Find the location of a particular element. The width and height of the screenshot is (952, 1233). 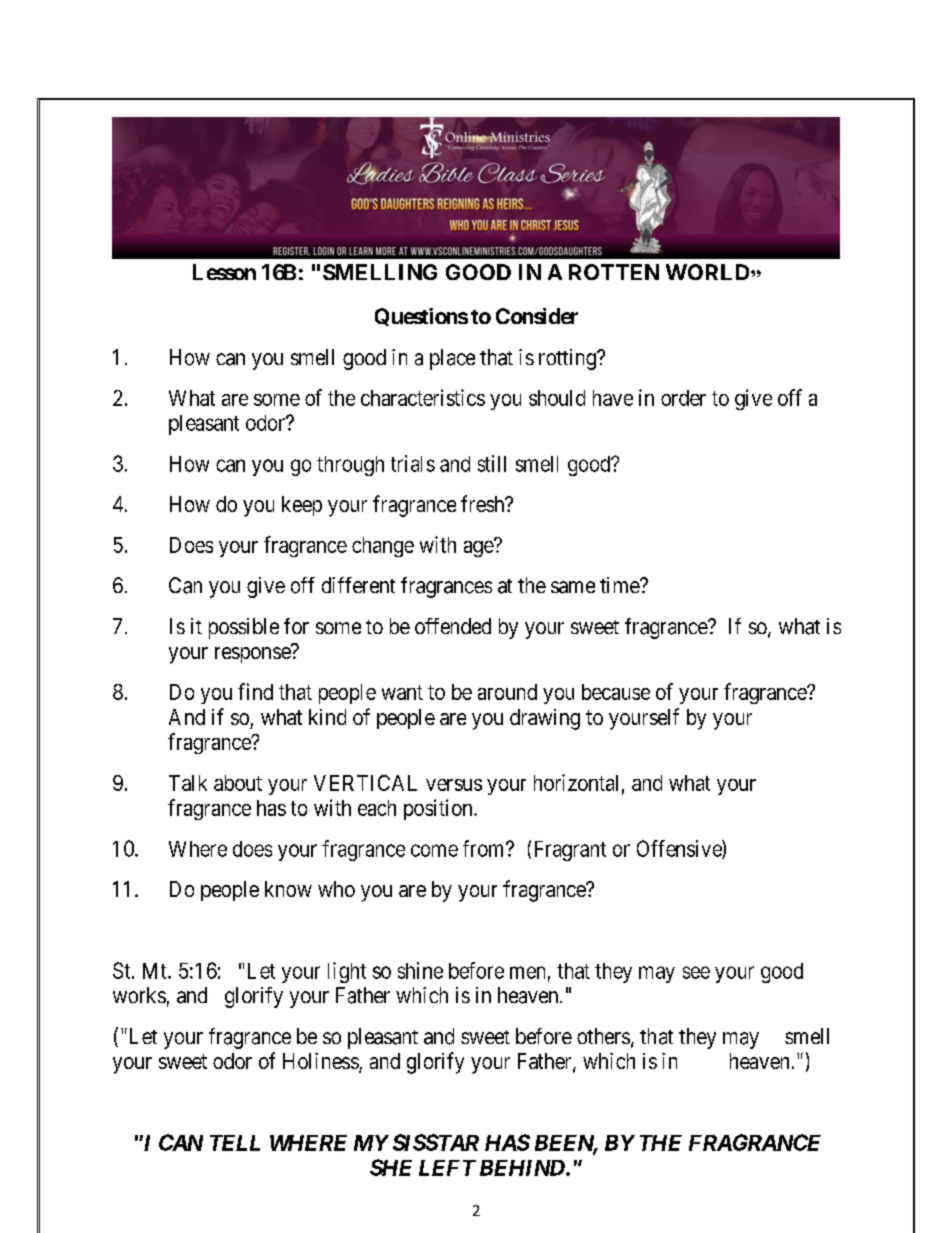

SHE is located at coordinates (391, 1167).
